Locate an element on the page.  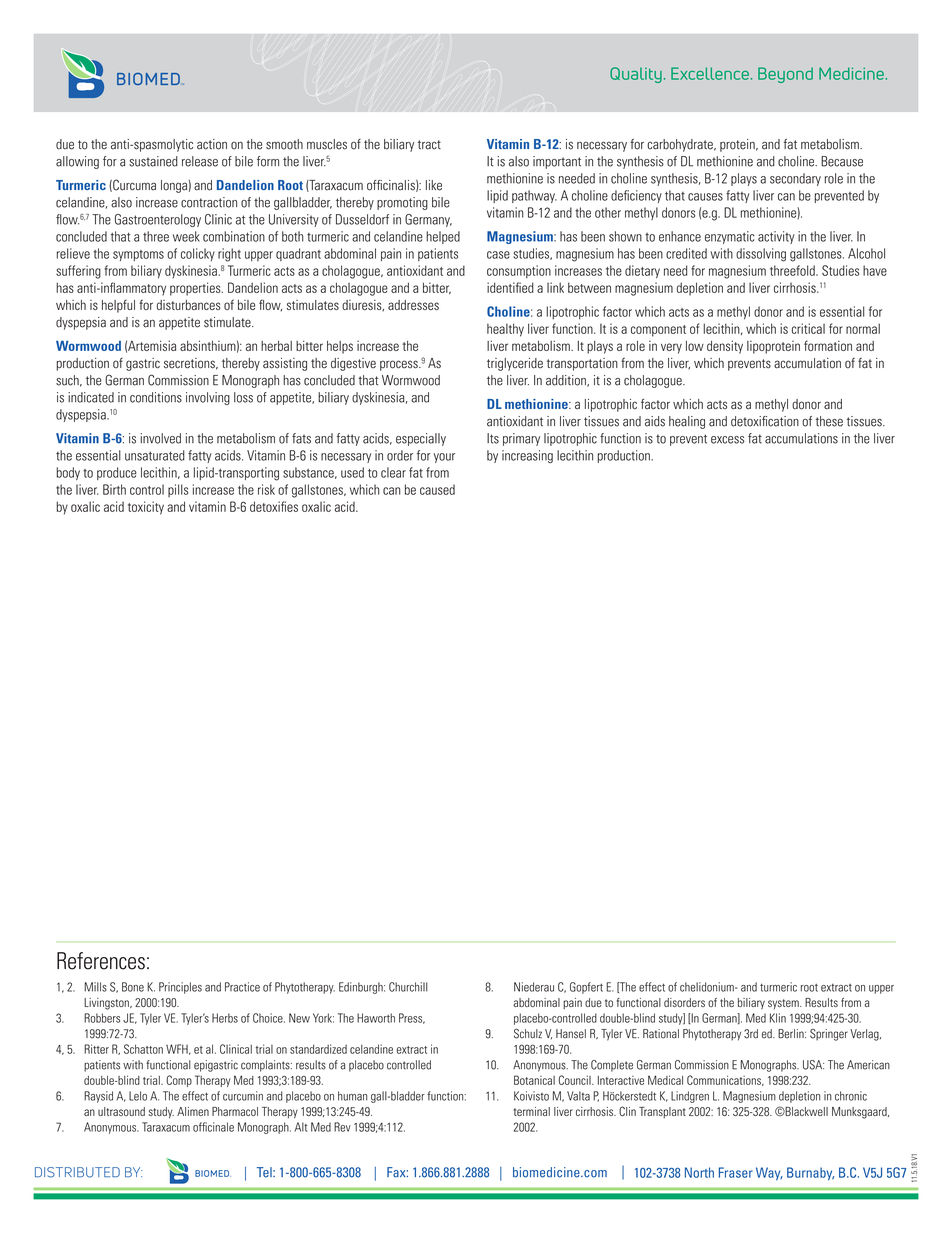
sustained is located at coordinates (153, 161).
